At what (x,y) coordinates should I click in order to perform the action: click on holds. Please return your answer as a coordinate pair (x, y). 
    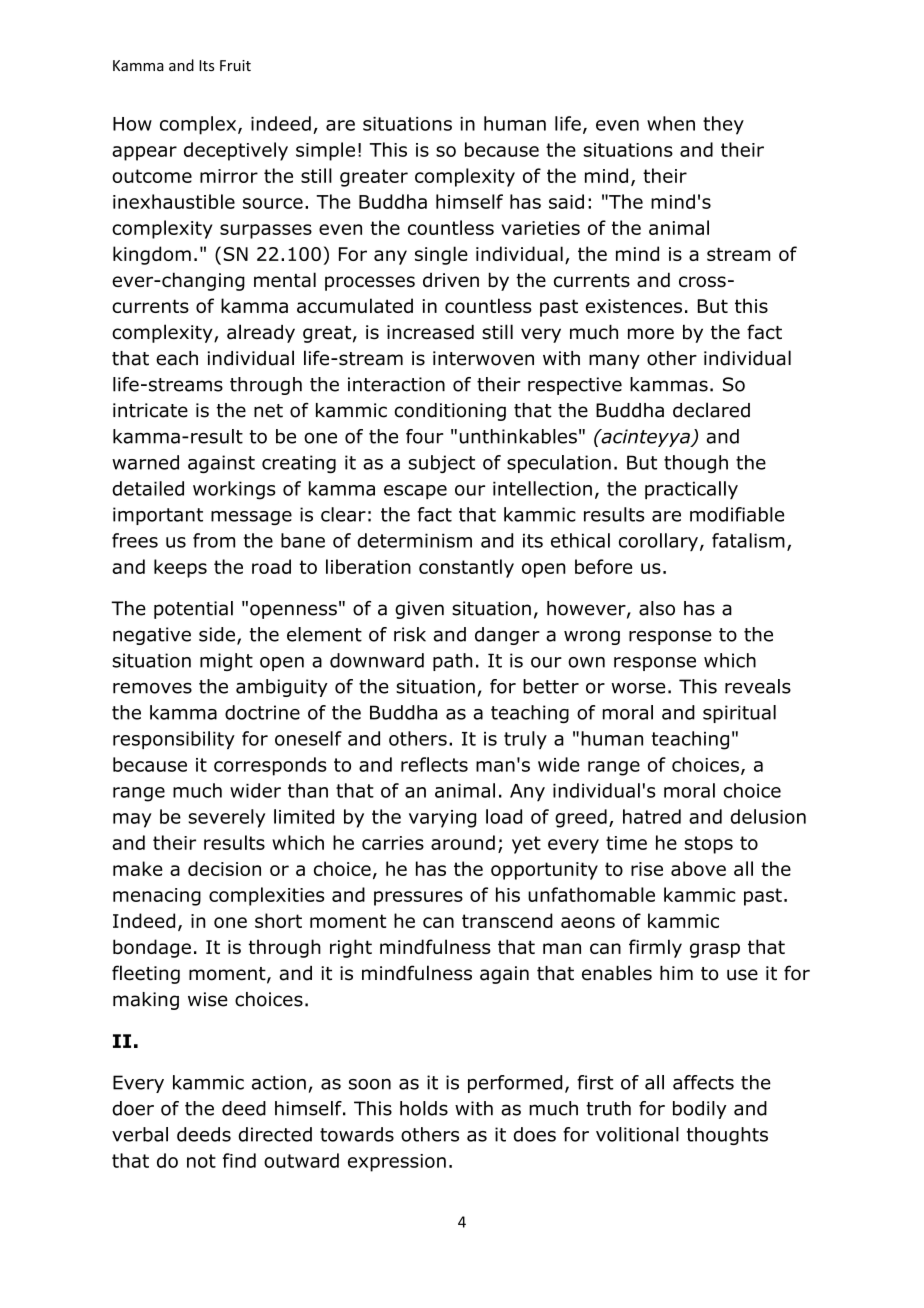
    Looking at the image, I should click on (424, 1108).
